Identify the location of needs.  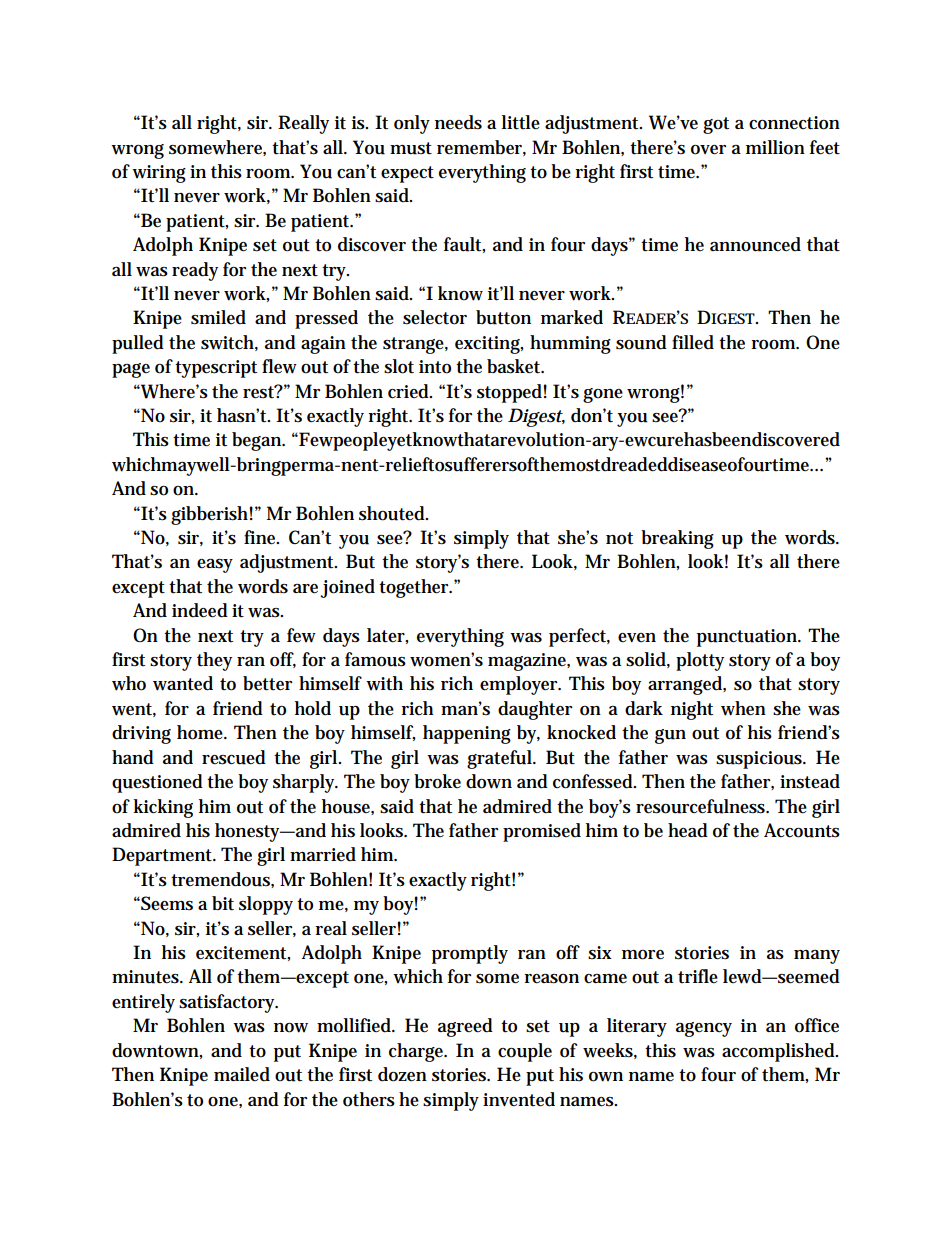
(458, 122).
